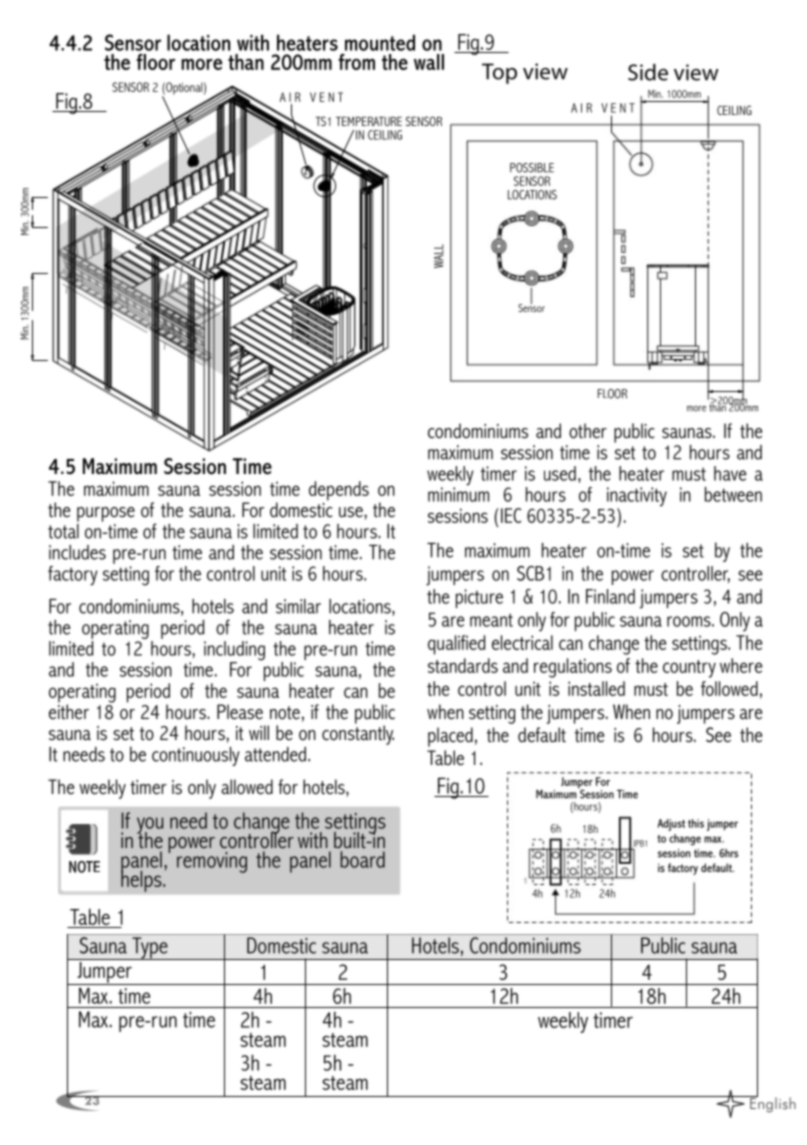 This screenshot has width=807, height=1145. Describe the element at coordinates (150, 948) in the screenshot. I see `Type` at that location.
